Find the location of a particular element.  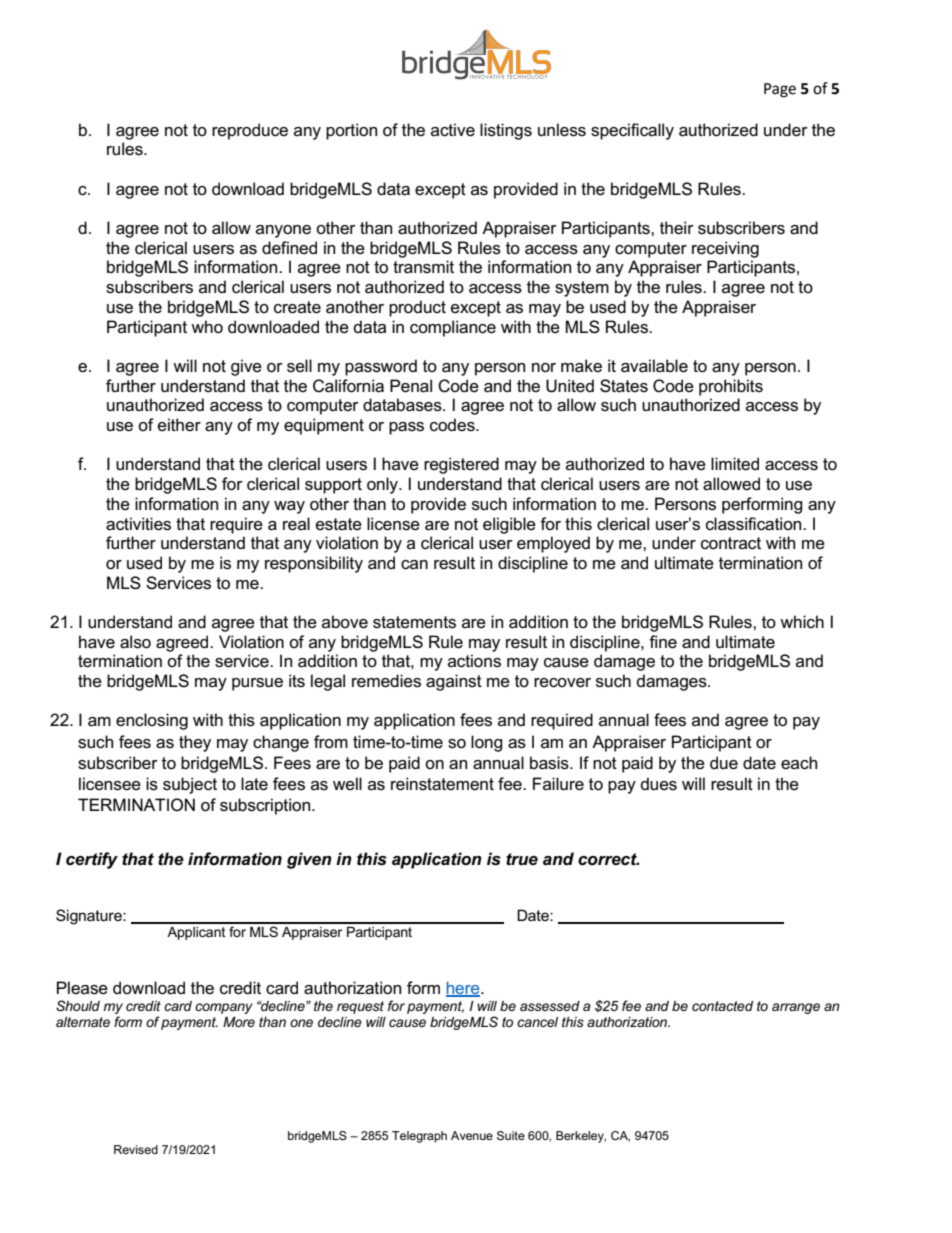

Revised is located at coordinates (136, 1149).
